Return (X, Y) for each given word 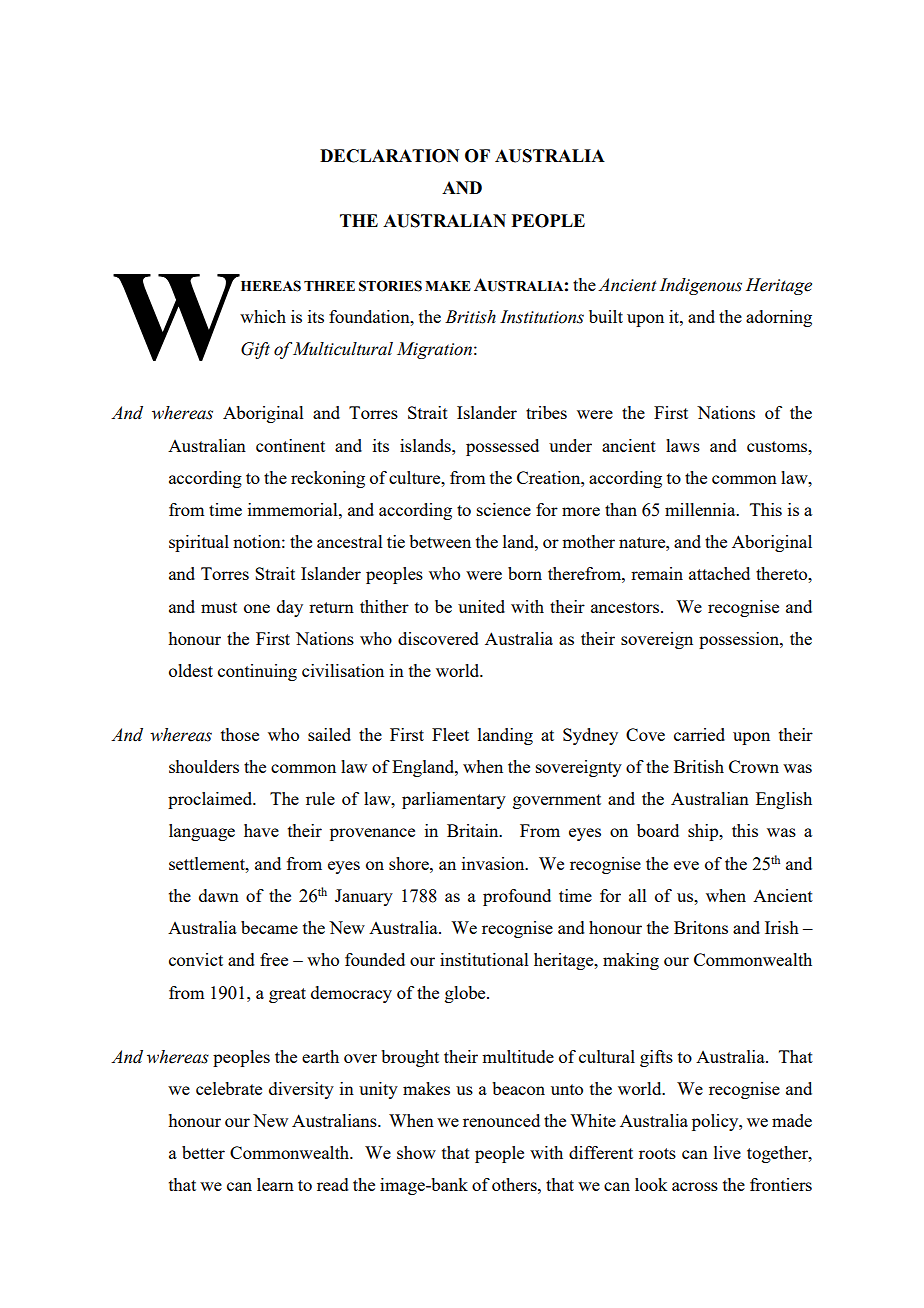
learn (275, 1184)
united (481, 606)
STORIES (390, 286)
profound (517, 897)
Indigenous (701, 286)
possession (740, 640)
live (727, 1152)
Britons (701, 927)
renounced (501, 1120)
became (269, 927)
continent (290, 445)
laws (683, 445)
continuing (257, 672)
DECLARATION (389, 156)
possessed (502, 447)
